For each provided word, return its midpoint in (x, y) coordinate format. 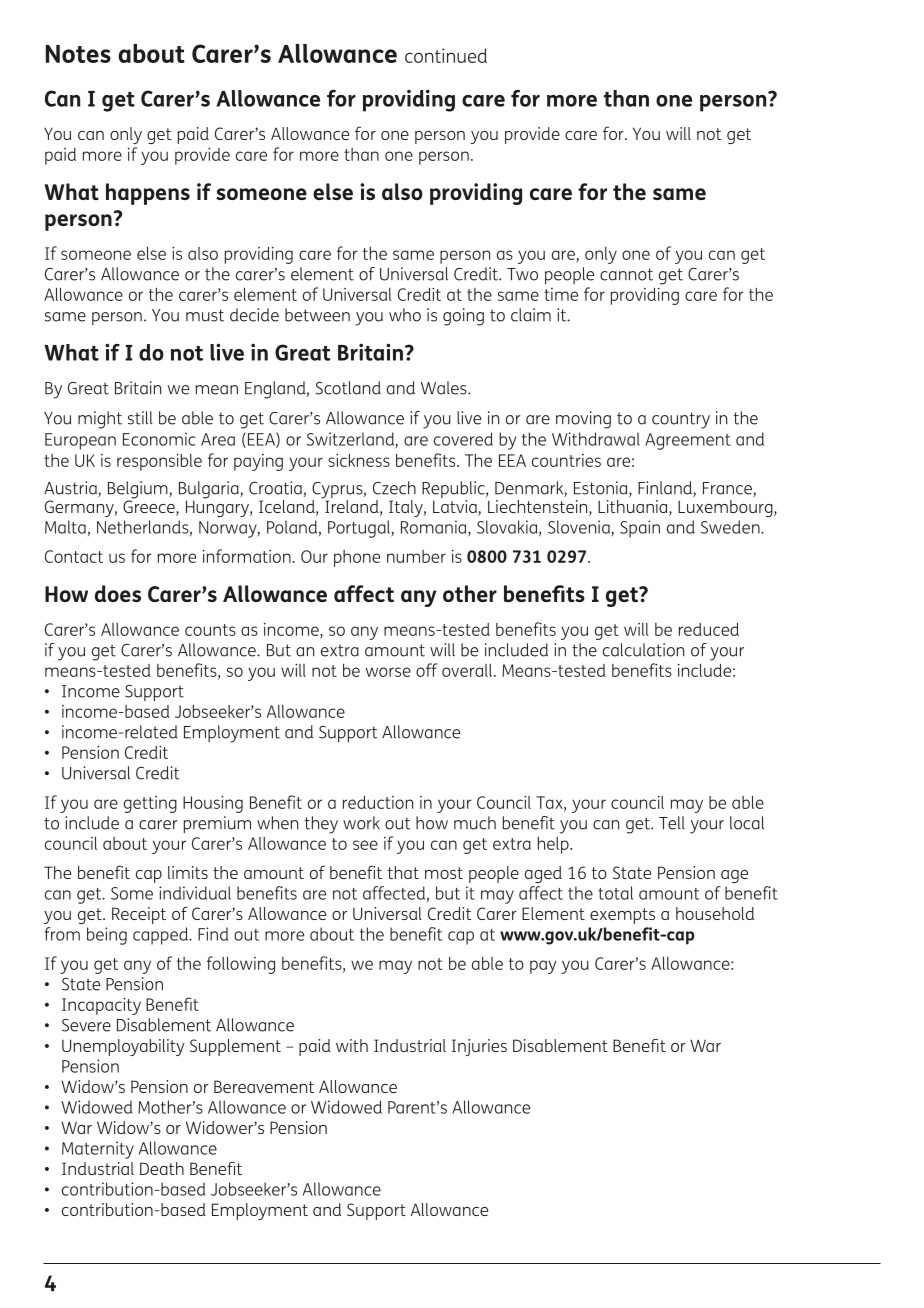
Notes (78, 54)
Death (162, 1168)
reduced (709, 629)
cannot (626, 274)
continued (446, 55)
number (416, 556)
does (118, 593)
